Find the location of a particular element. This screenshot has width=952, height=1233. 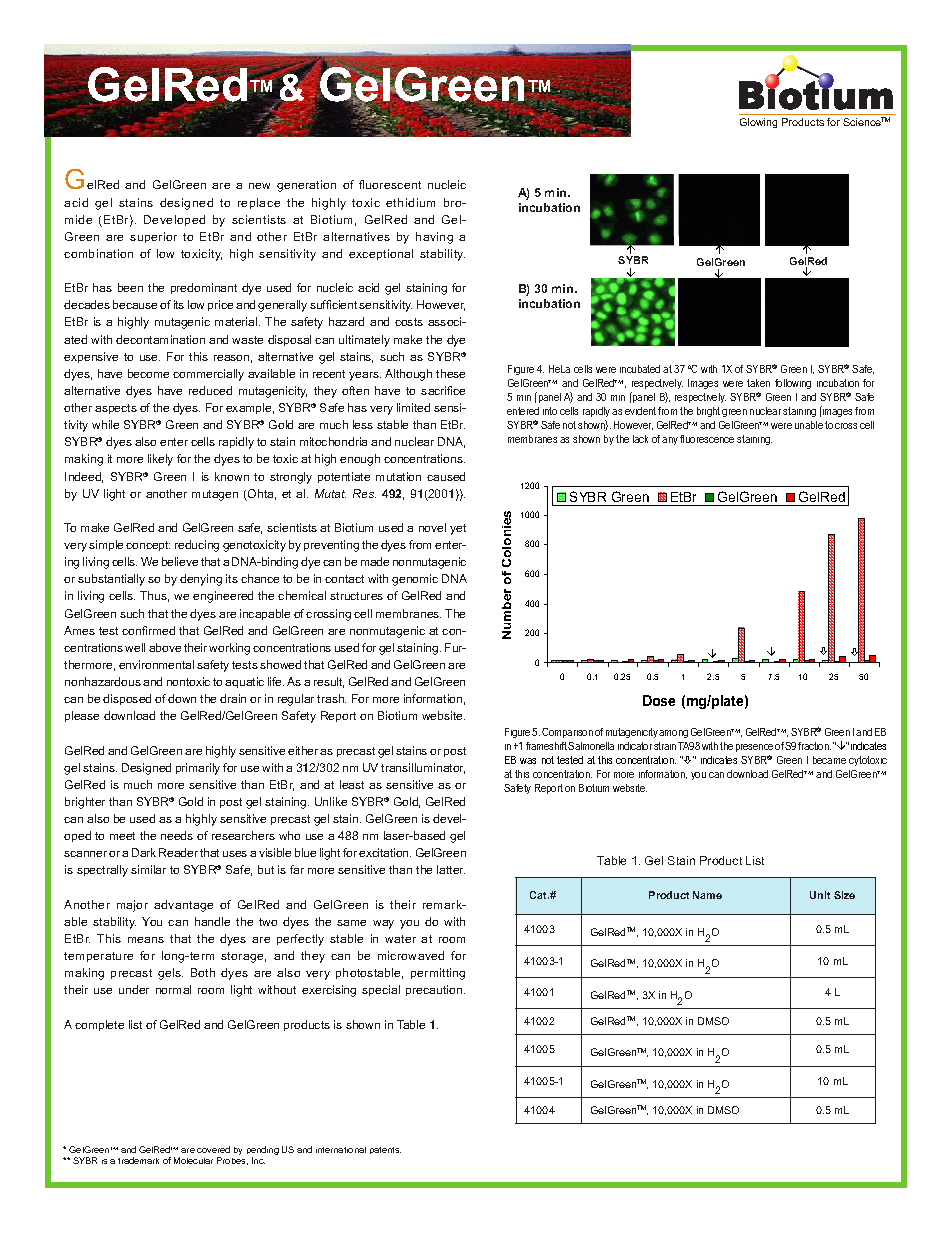

fluorescent is located at coordinates (390, 184).
